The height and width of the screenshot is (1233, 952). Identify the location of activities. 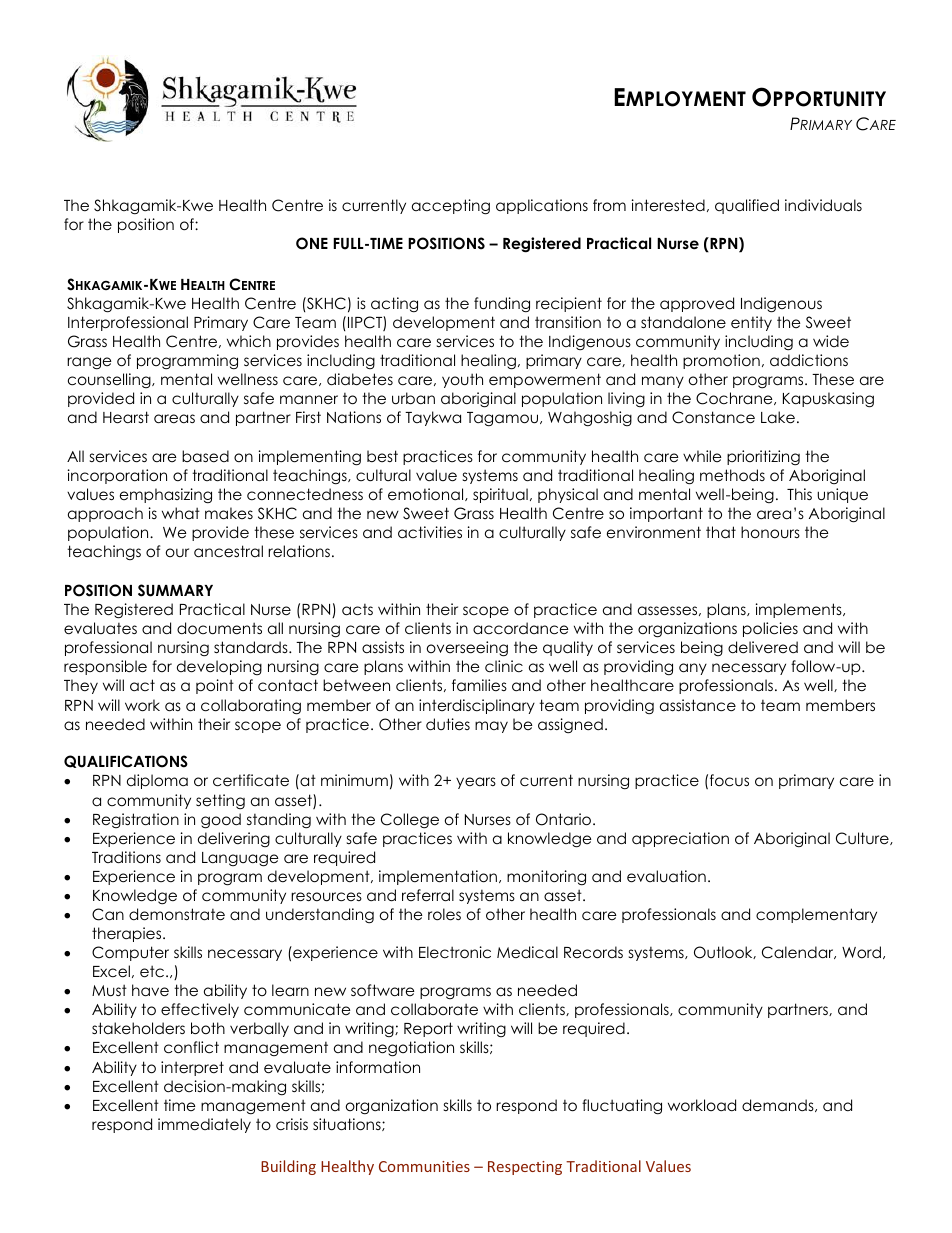
(430, 532).
